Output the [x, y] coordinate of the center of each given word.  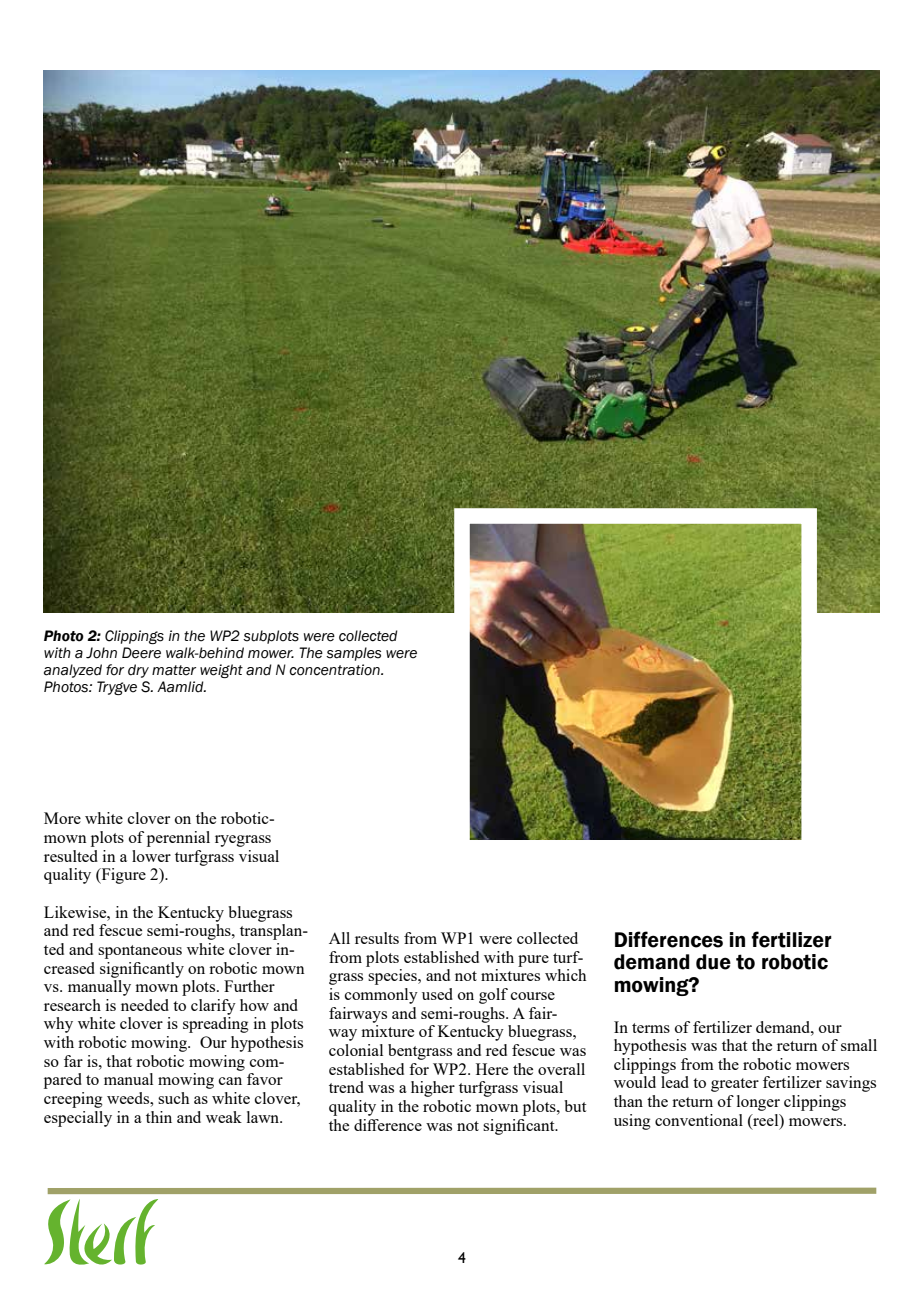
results [377, 938]
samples [353, 654]
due [713, 962]
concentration [335, 670]
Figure [122, 876]
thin [159, 1117]
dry [138, 671]
